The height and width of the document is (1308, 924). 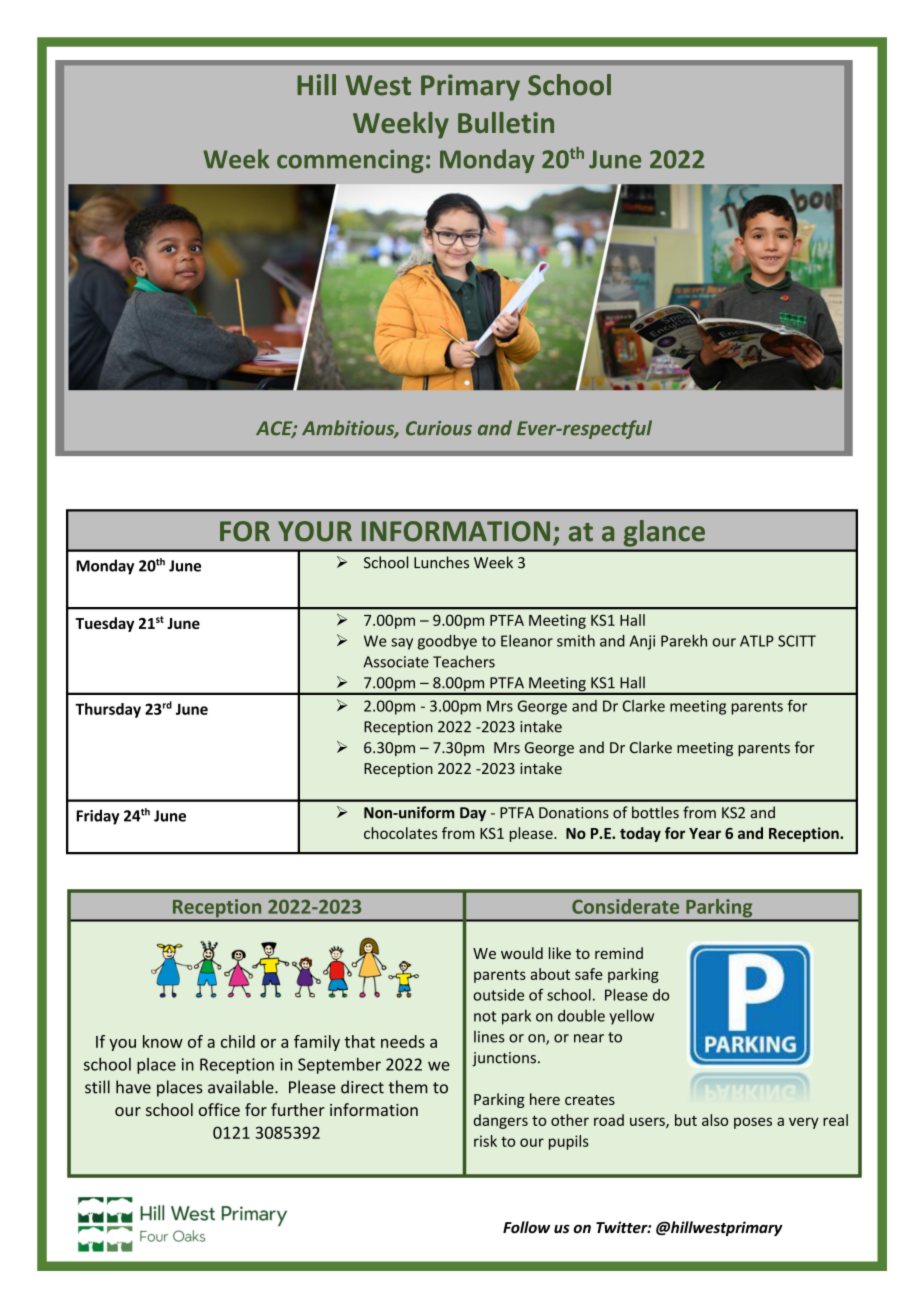 What do you see at coordinates (441, 562) in the document?
I see `Lunches` at bounding box center [441, 562].
